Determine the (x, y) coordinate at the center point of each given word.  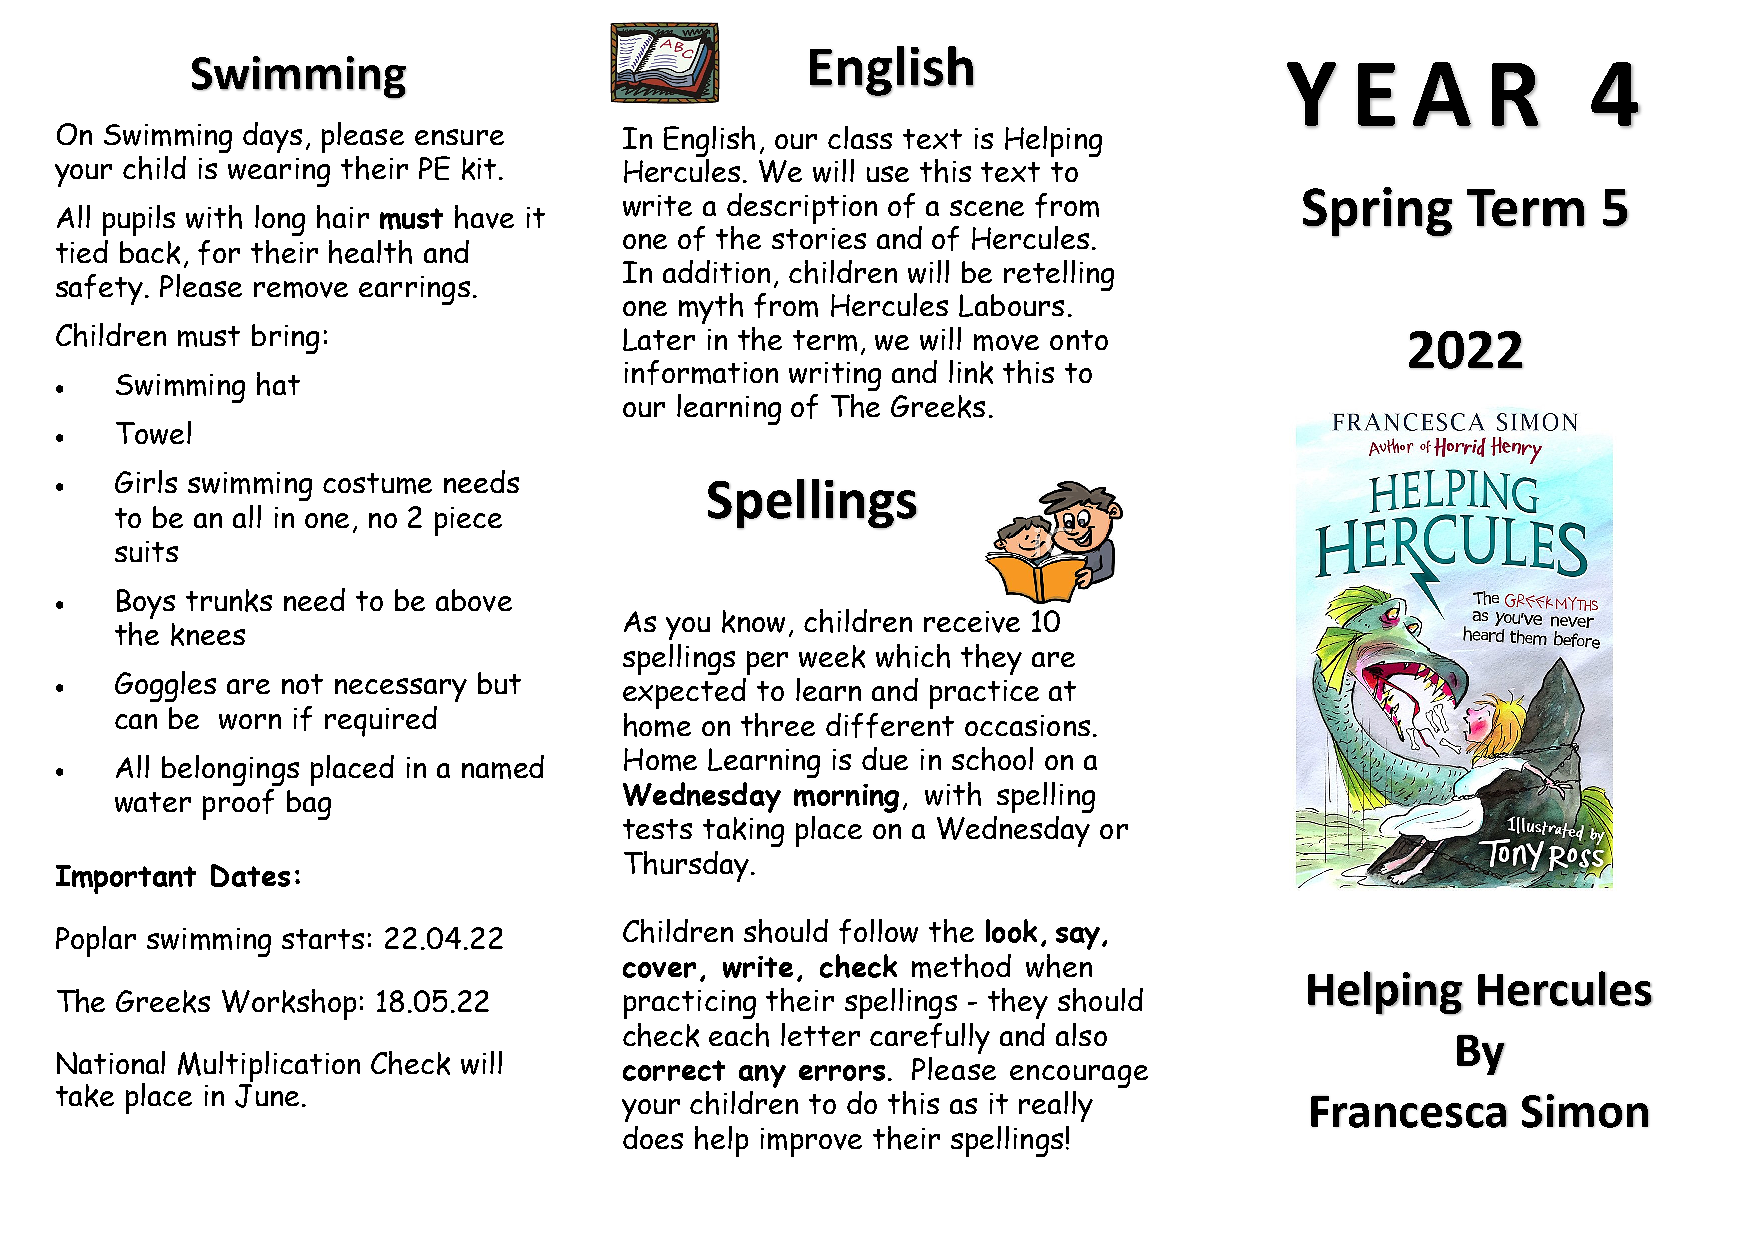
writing (835, 376)
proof (238, 804)
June (267, 1094)
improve (811, 1142)
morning (846, 798)
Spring (1378, 212)
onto (1079, 340)
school (992, 759)
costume (377, 483)
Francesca (1409, 1112)
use (888, 174)
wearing (279, 172)
